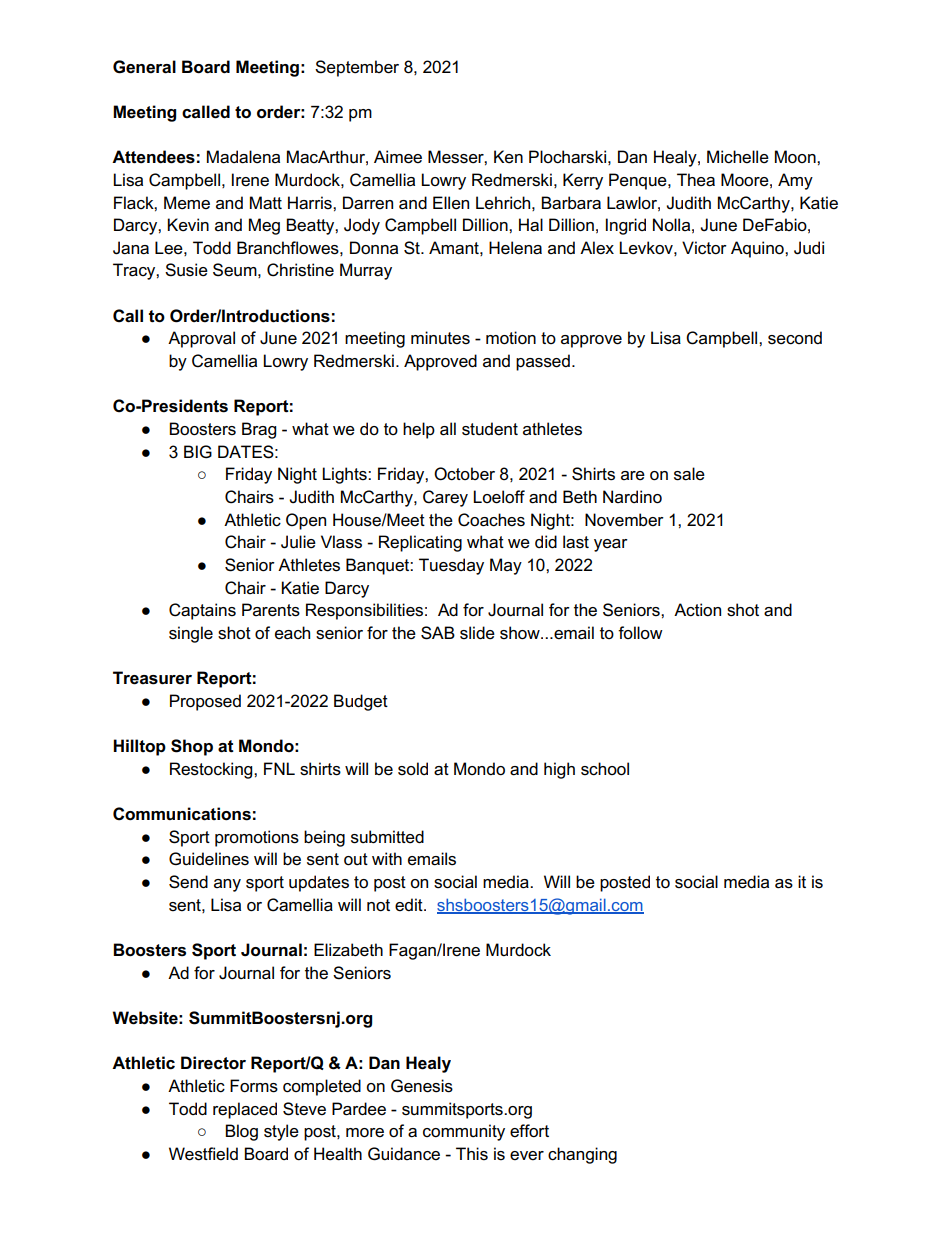 This screenshot has height=1233, width=952. What do you see at coordinates (605, 769) in the screenshot?
I see `school` at bounding box center [605, 769].
